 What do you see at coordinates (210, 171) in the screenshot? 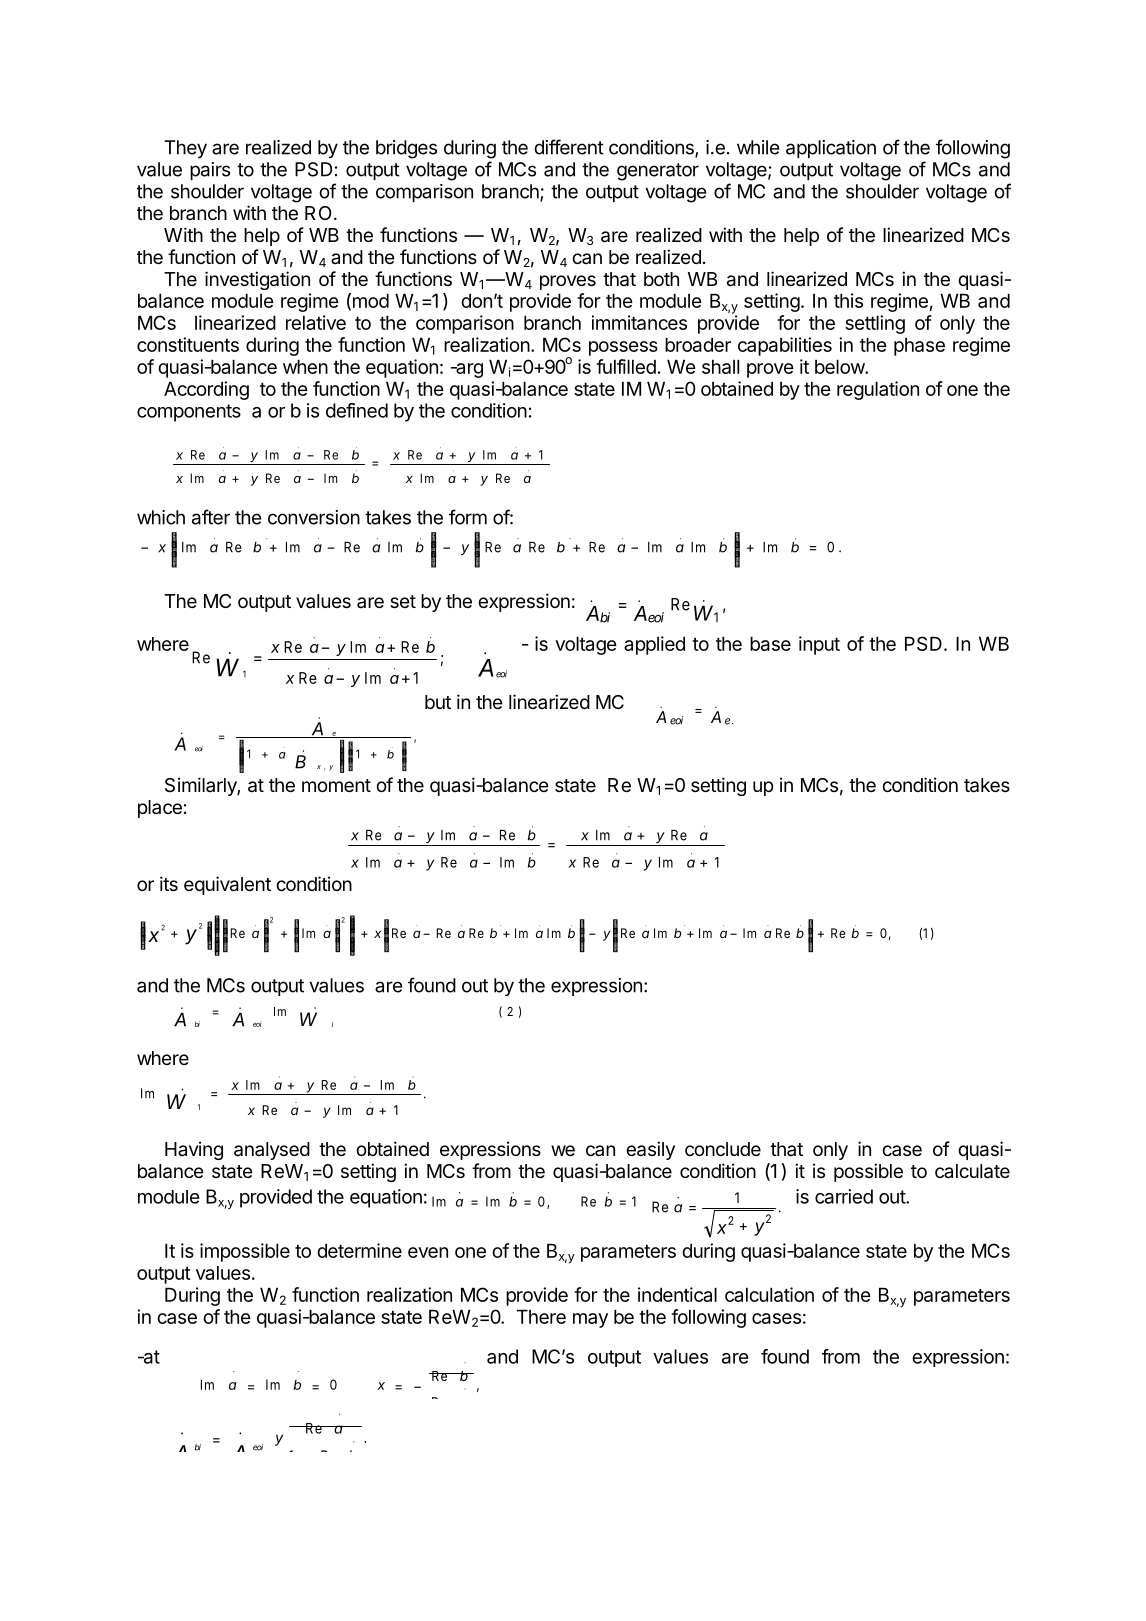
I see `pairs` at bounding box center [210, 171].
